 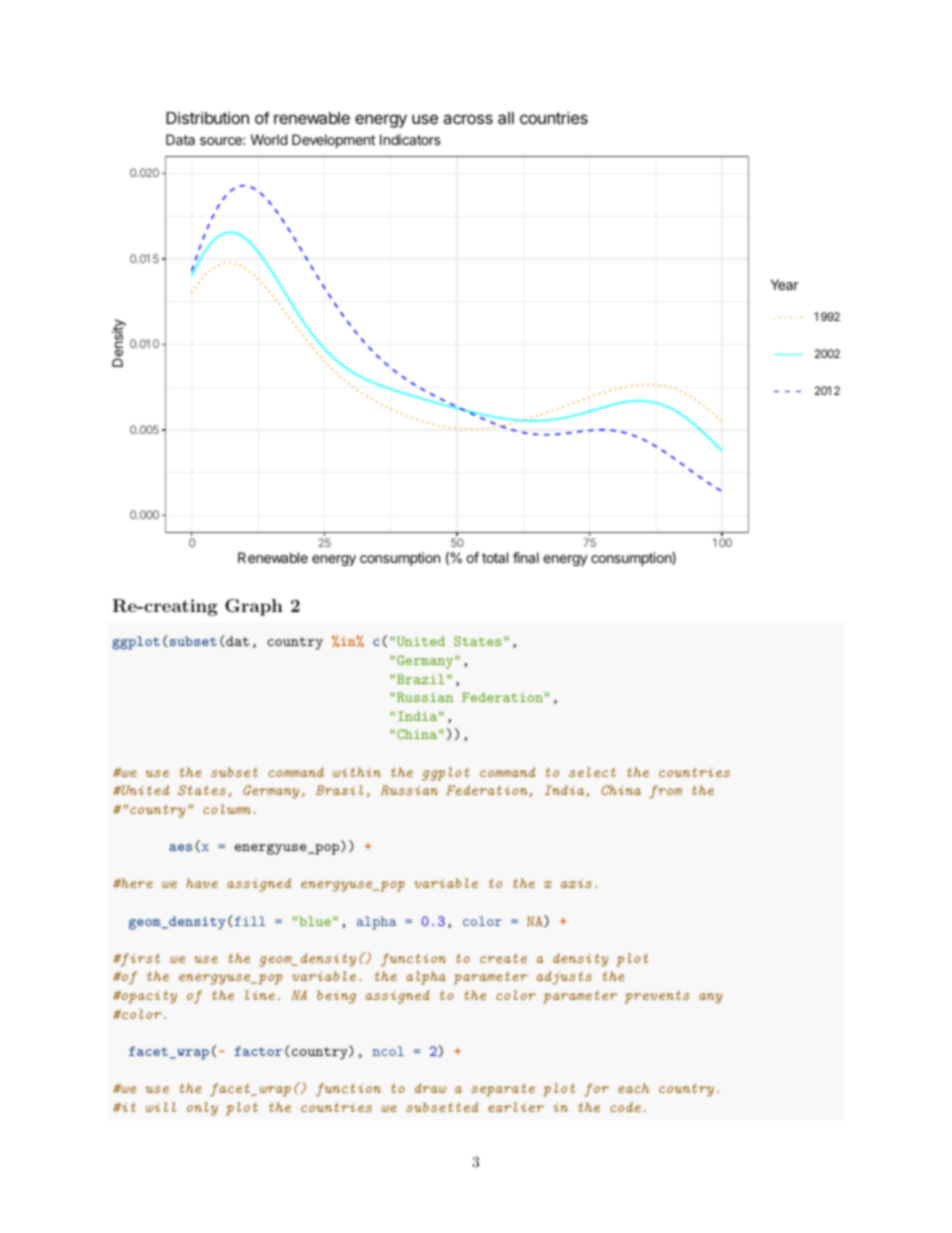 I want to click on Distribution, so click(x=207, y=118).
